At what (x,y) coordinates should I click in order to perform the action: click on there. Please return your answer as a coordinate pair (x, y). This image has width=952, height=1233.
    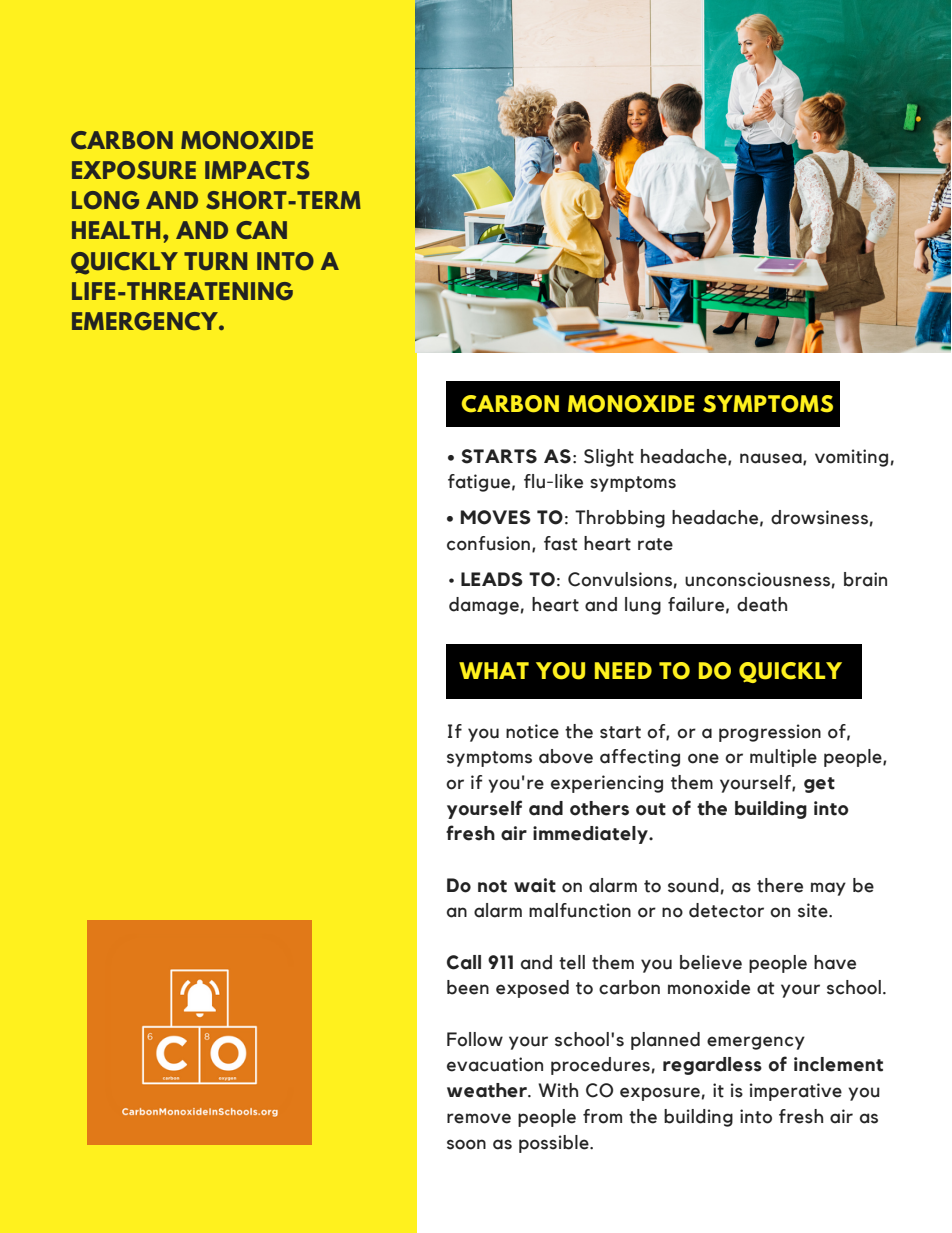
    Looking at the image, I should click on (780, 885).
